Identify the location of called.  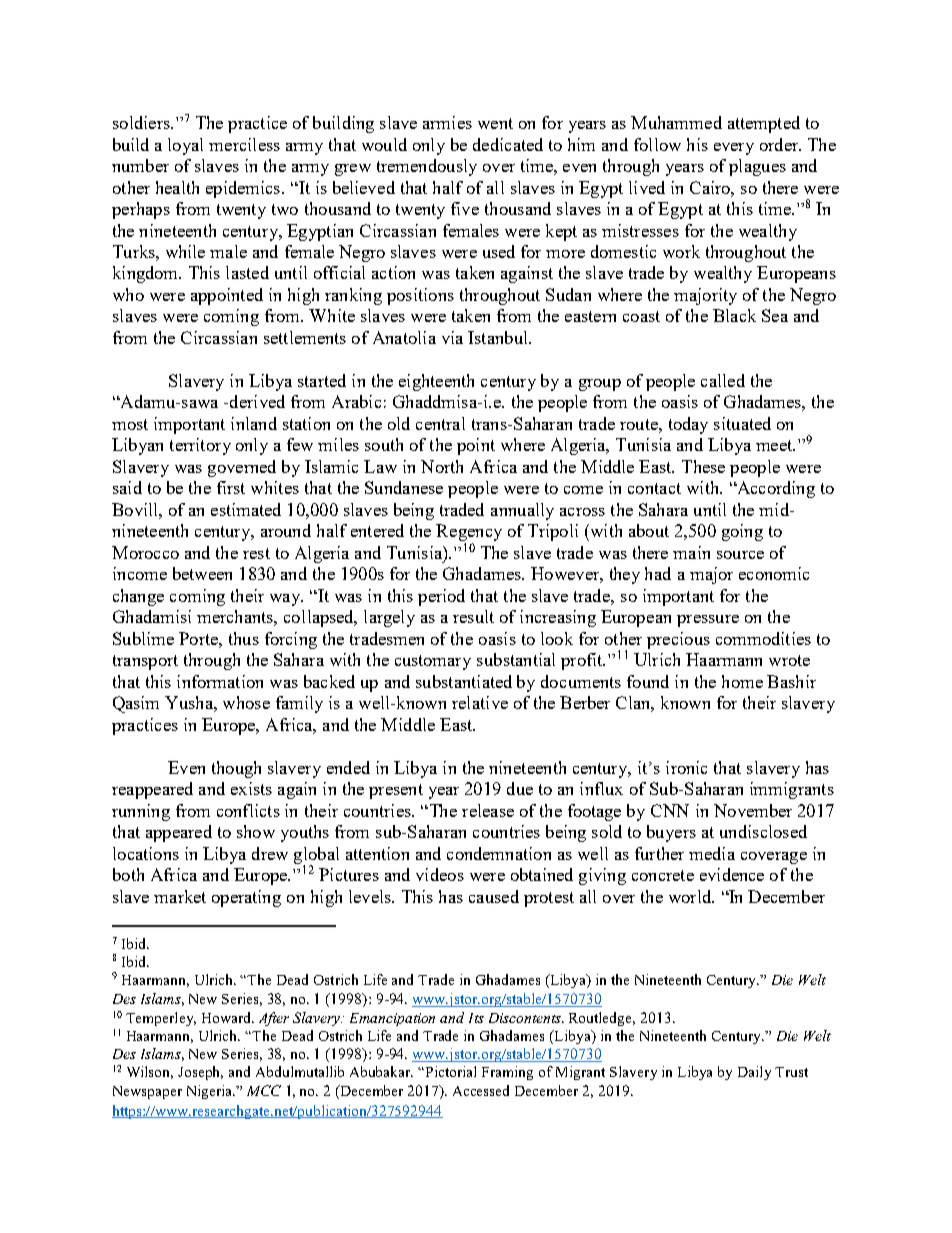
(723, 380).
